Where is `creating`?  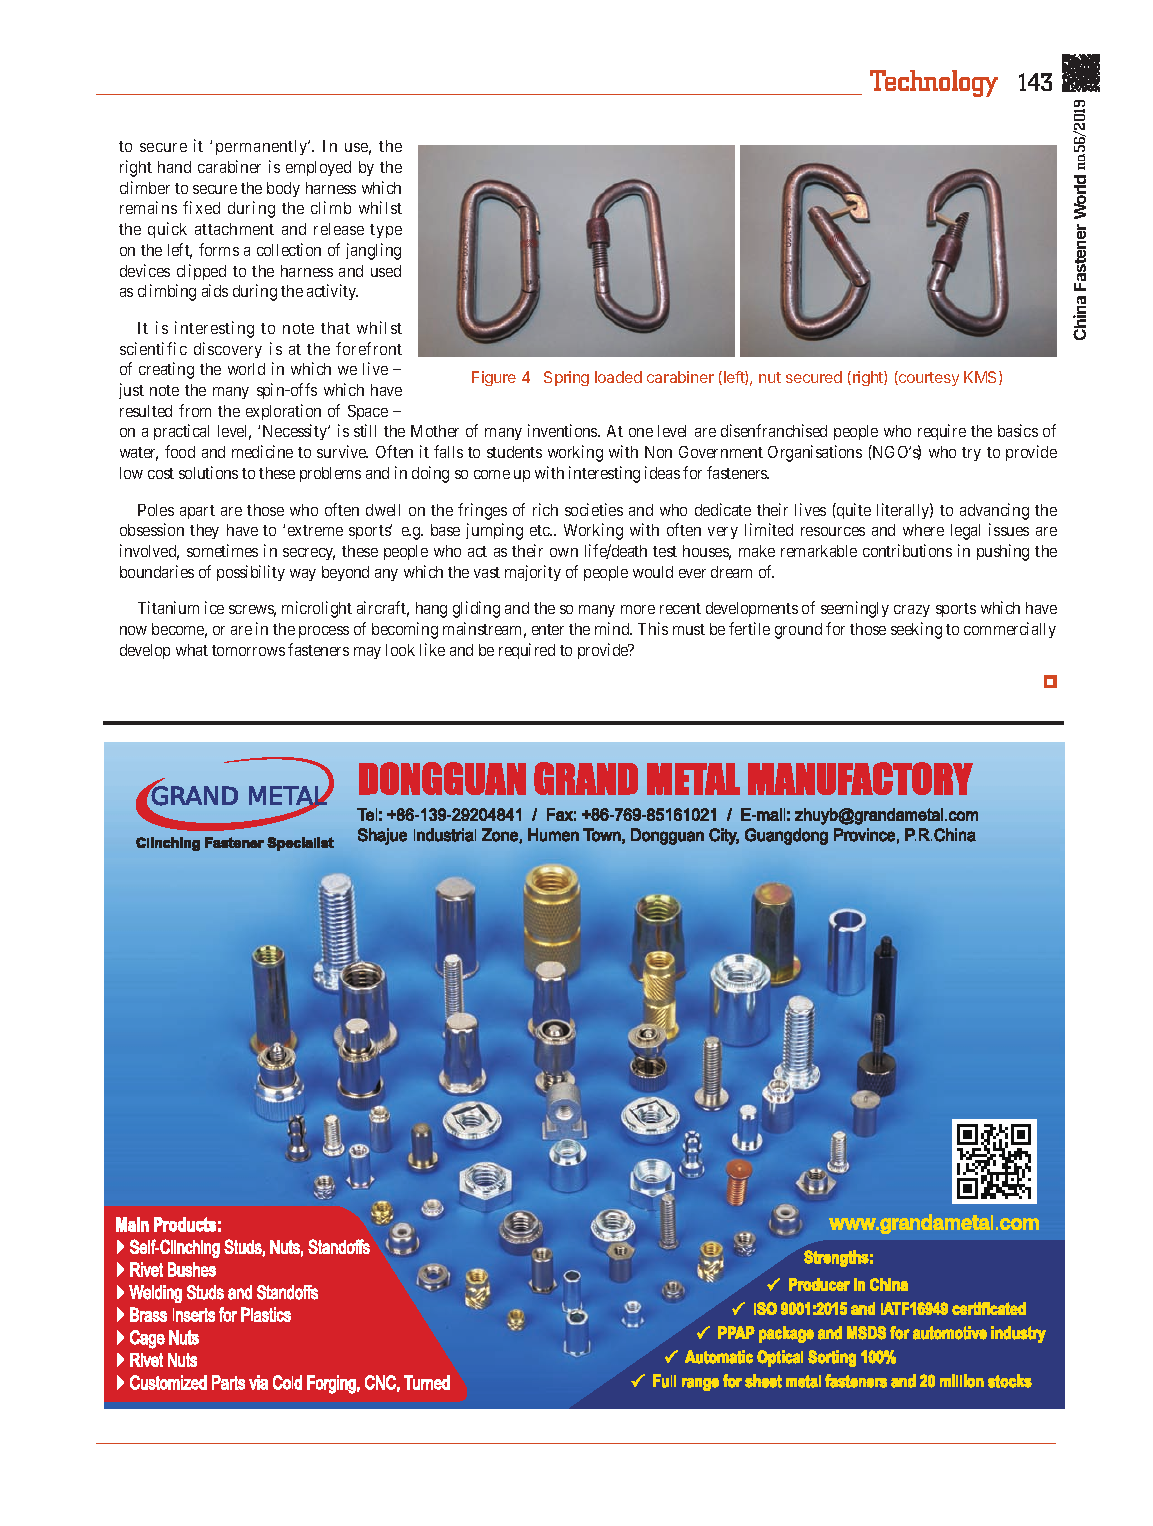
creating is located at coordinates (166, 370).
